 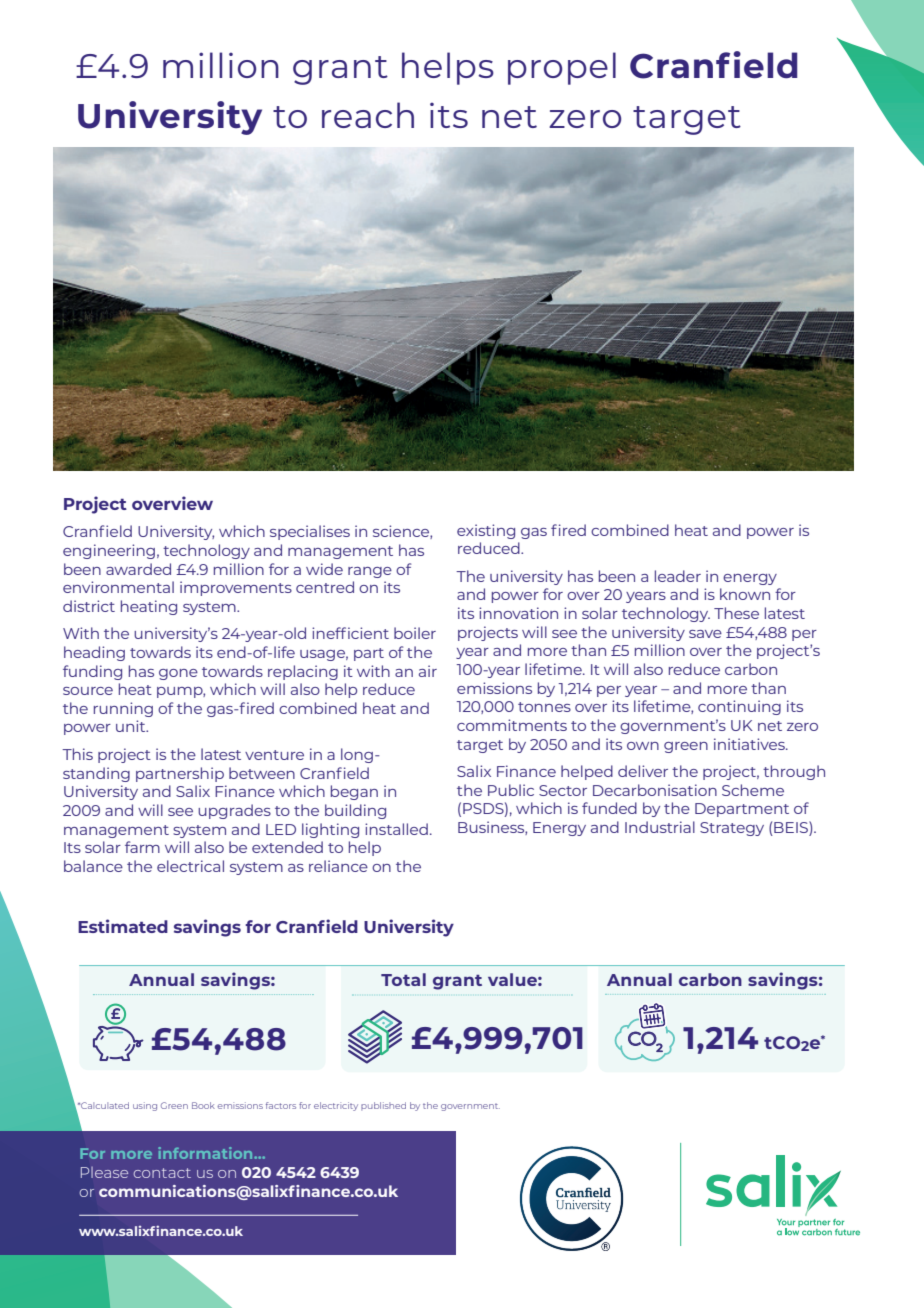 What do you see at coordinates (383, 1106) in the screenshot?
I see `published` at bounding box center [383, 1106].
